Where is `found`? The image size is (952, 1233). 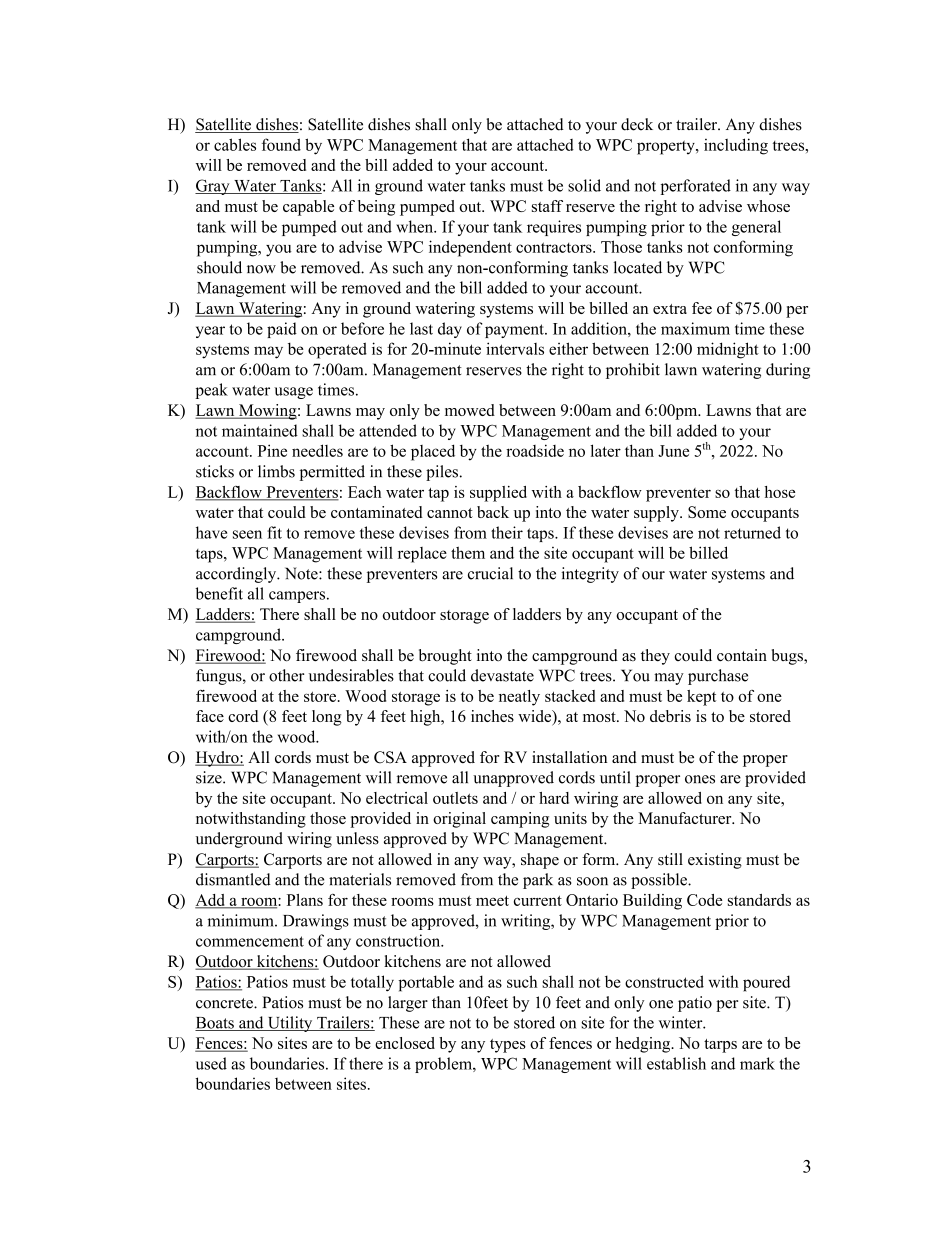
found is located at coordinates (281, 144).
